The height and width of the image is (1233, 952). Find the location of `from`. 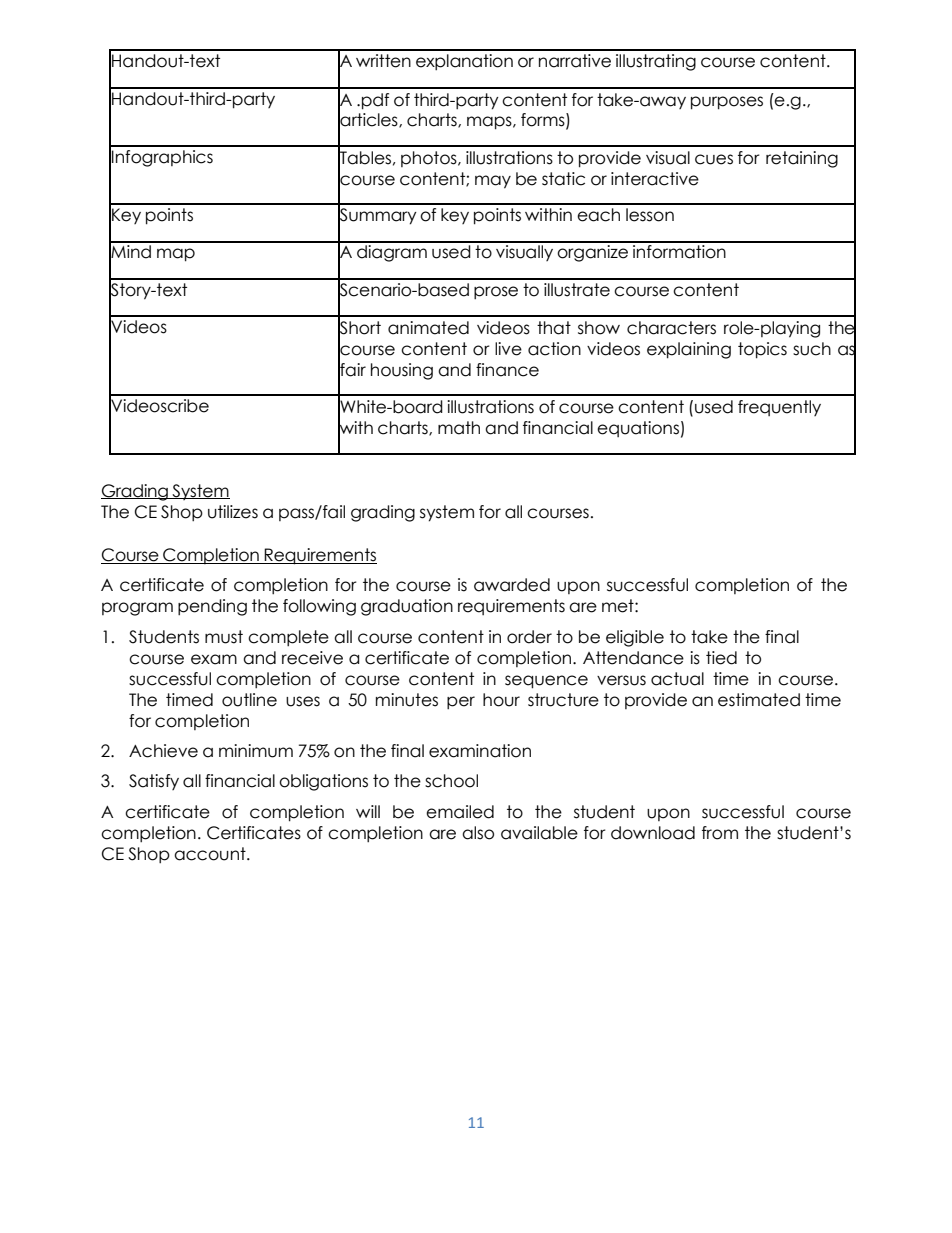

from is located at coordinates (720, 833).
